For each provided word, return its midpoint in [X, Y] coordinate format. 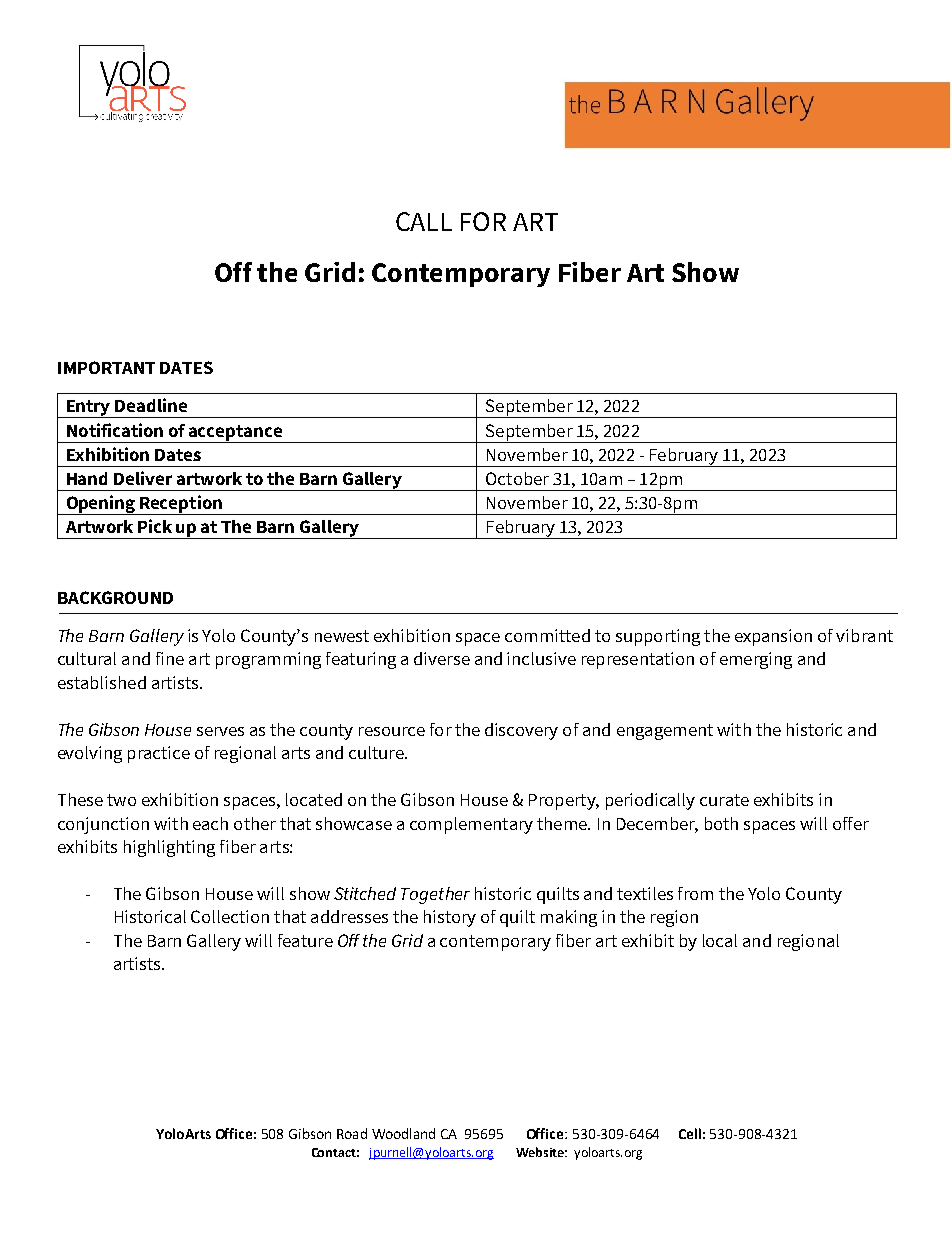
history [450, 918]
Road [352, 1133]
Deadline [151, 405]
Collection [230, 916]
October [517, 478]
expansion [773, 637]
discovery [521, 731]
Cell [690, 1133]
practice [159, 754]
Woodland [403, 1133]
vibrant [864, 635]
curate [724, 800]
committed [547, 635]
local [720, 940]
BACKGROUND [115, 597]
